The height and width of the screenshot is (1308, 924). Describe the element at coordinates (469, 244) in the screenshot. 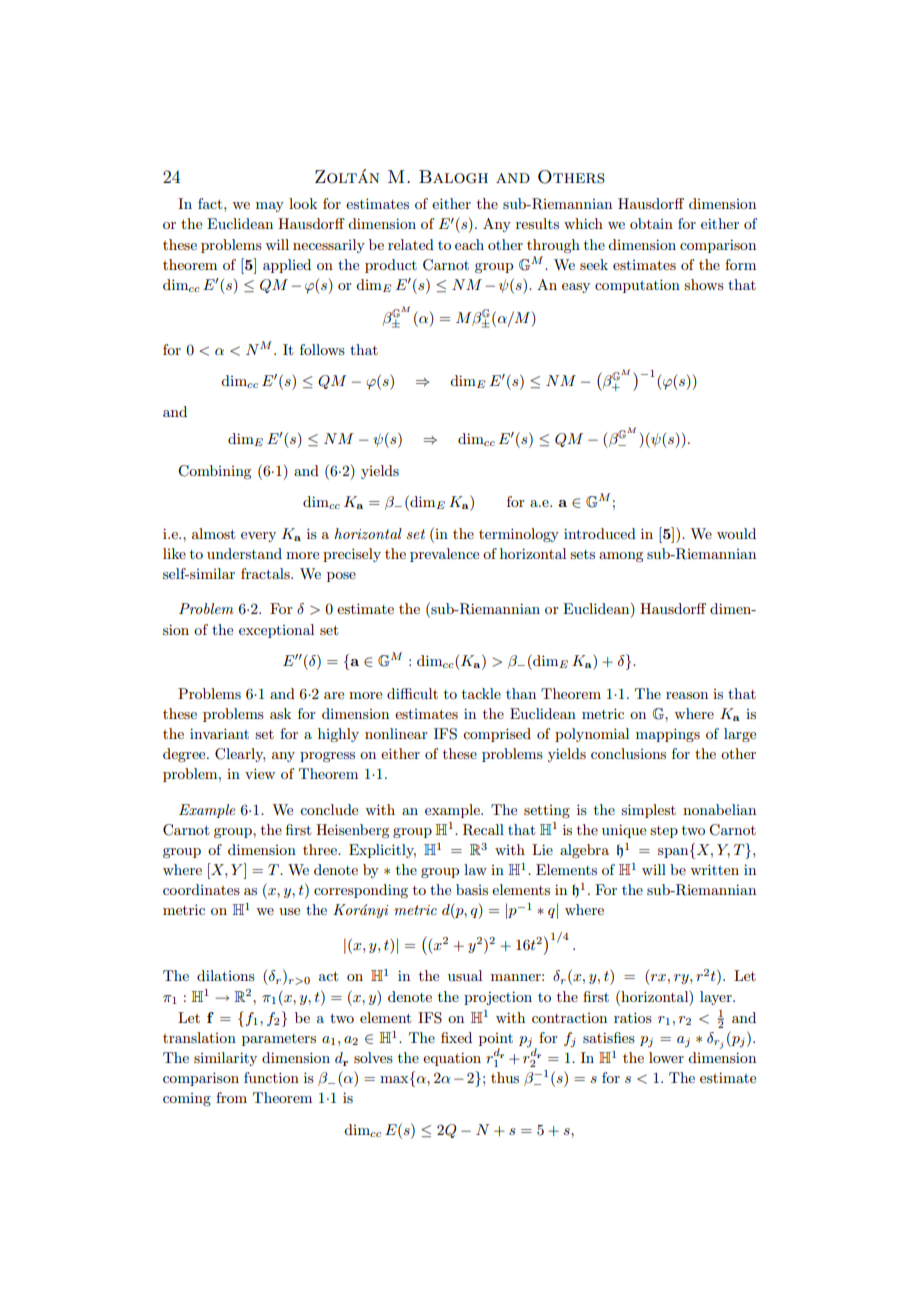

I see `each` at that location.
